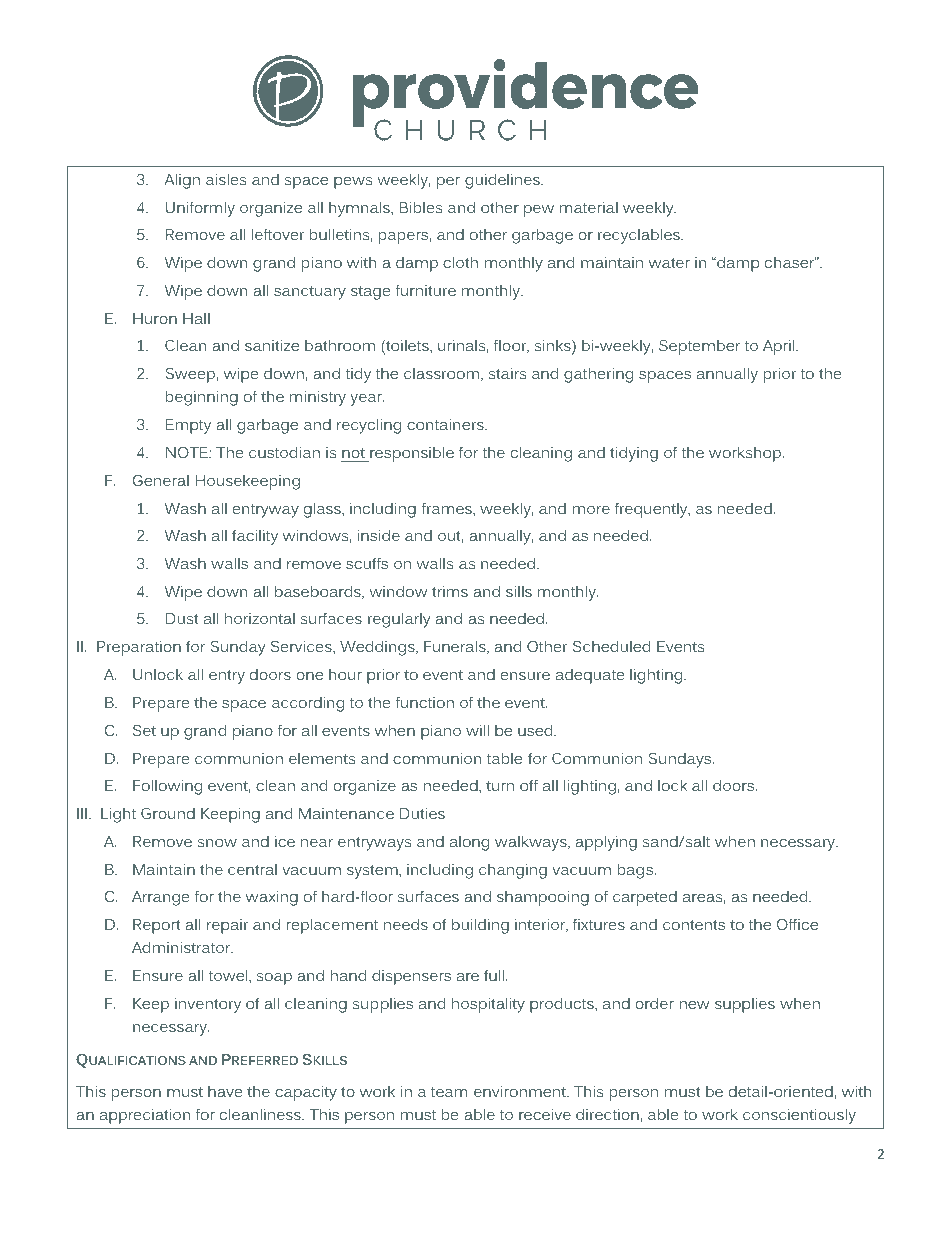 The height and width of the document is (1233, 952). I want to click on appreciation, so click(145, 1116).
